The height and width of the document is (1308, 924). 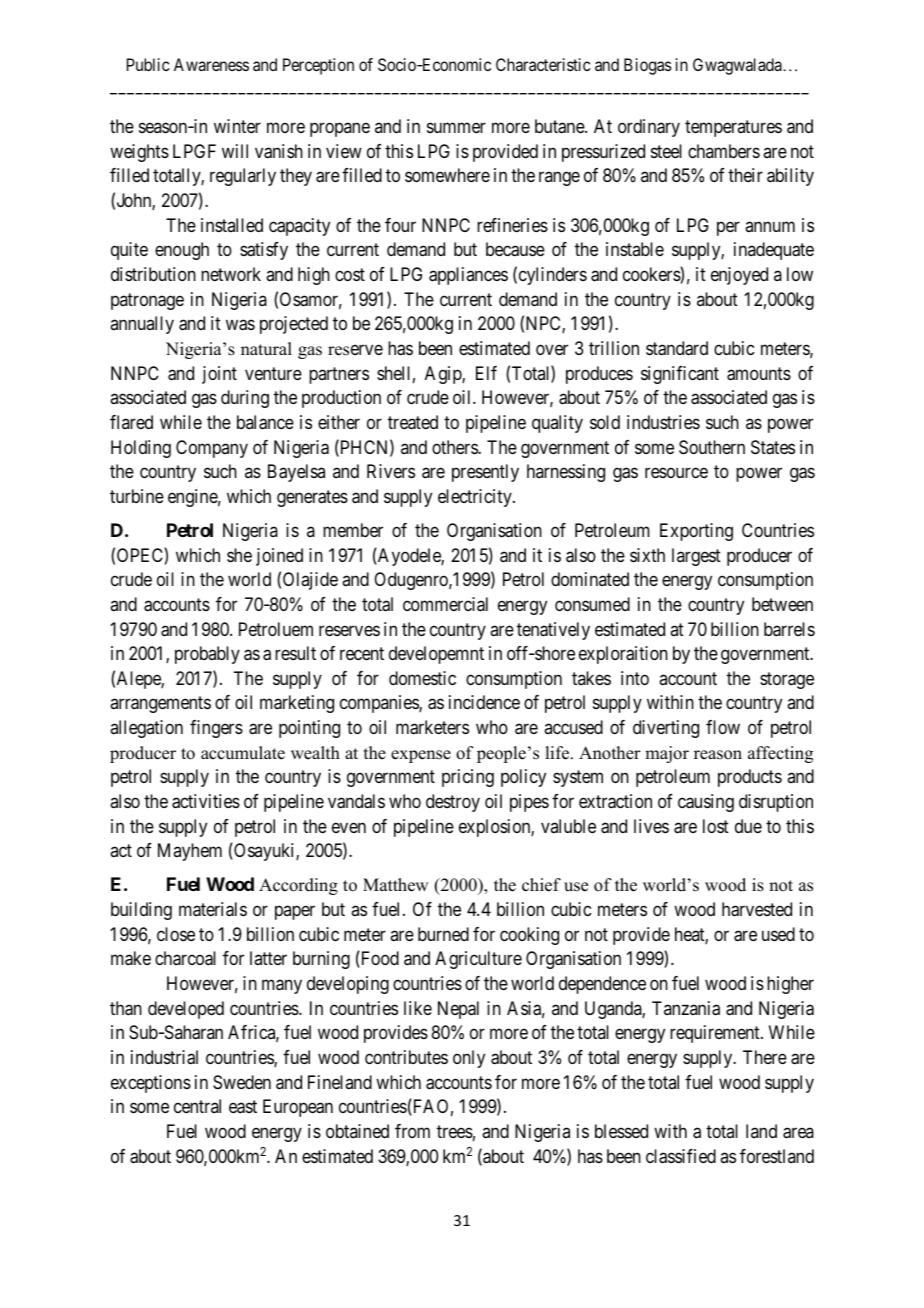 I want to click on joint, so click(x=219, y=375).
